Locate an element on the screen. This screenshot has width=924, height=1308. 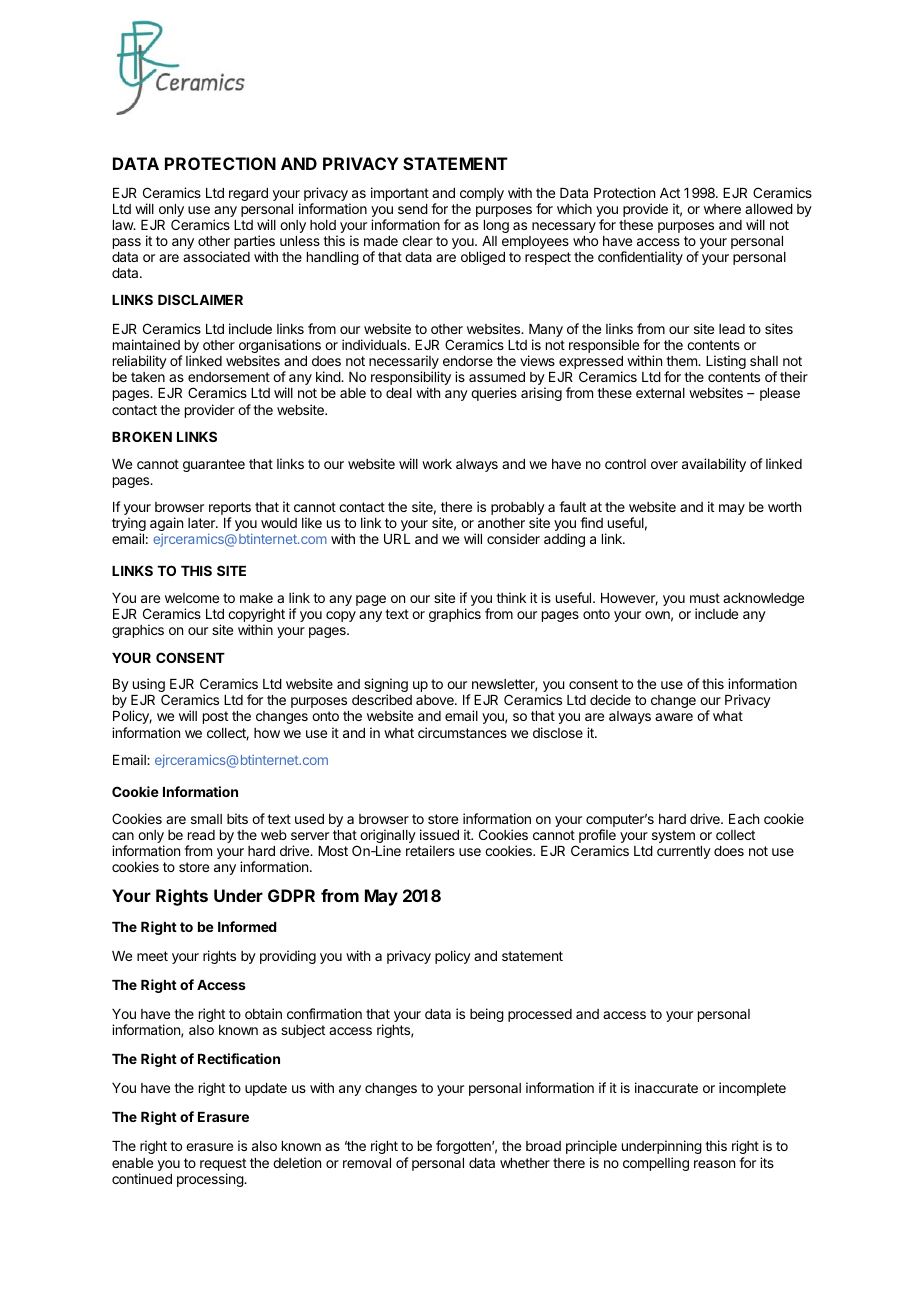
whether is located at coordinates (525, 1163).
